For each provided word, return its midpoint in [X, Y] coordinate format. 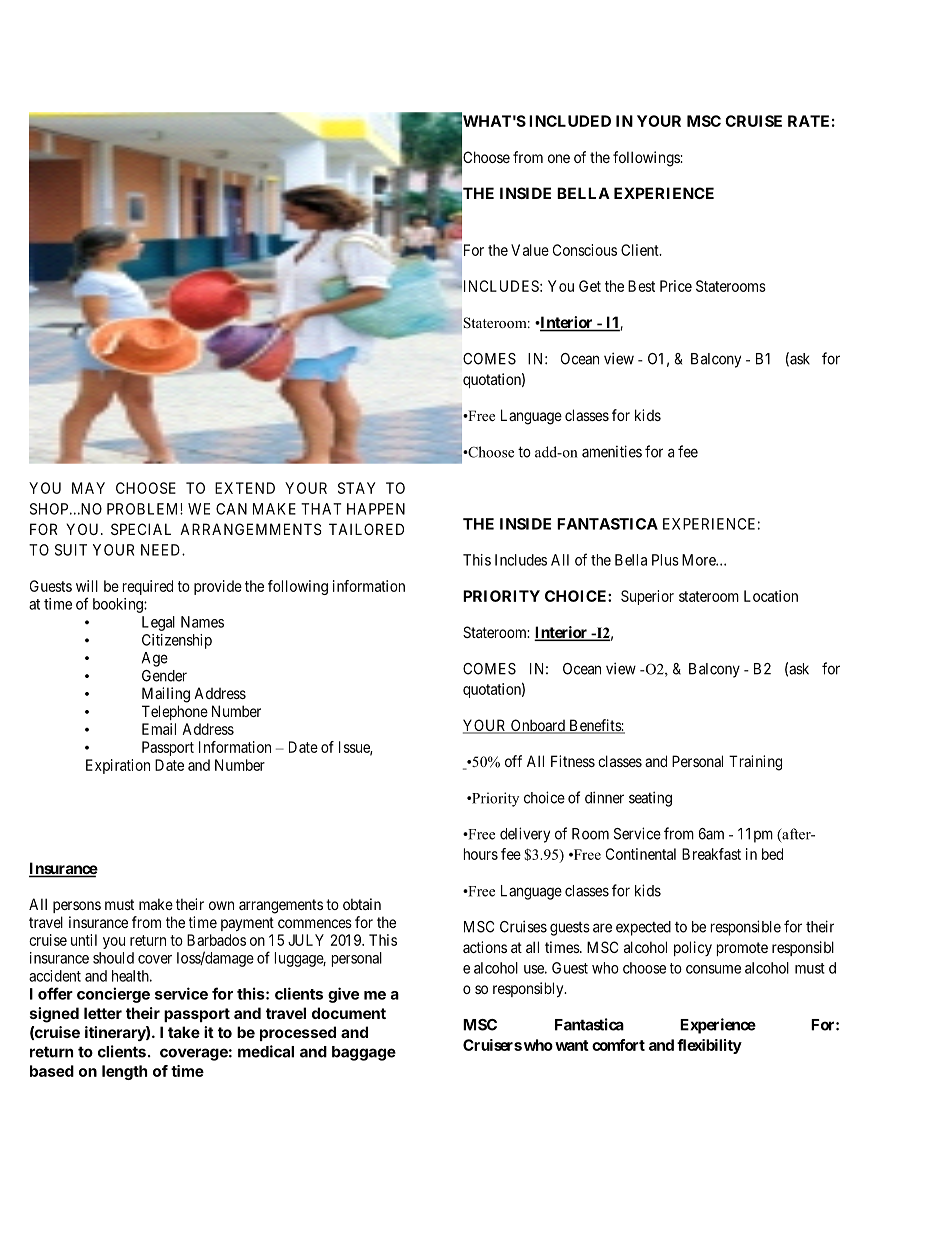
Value [530, 250]
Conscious [585, 250]
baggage [364, 1053]
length [124, 1072]
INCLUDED [570, 121]
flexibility [709, 1046]
